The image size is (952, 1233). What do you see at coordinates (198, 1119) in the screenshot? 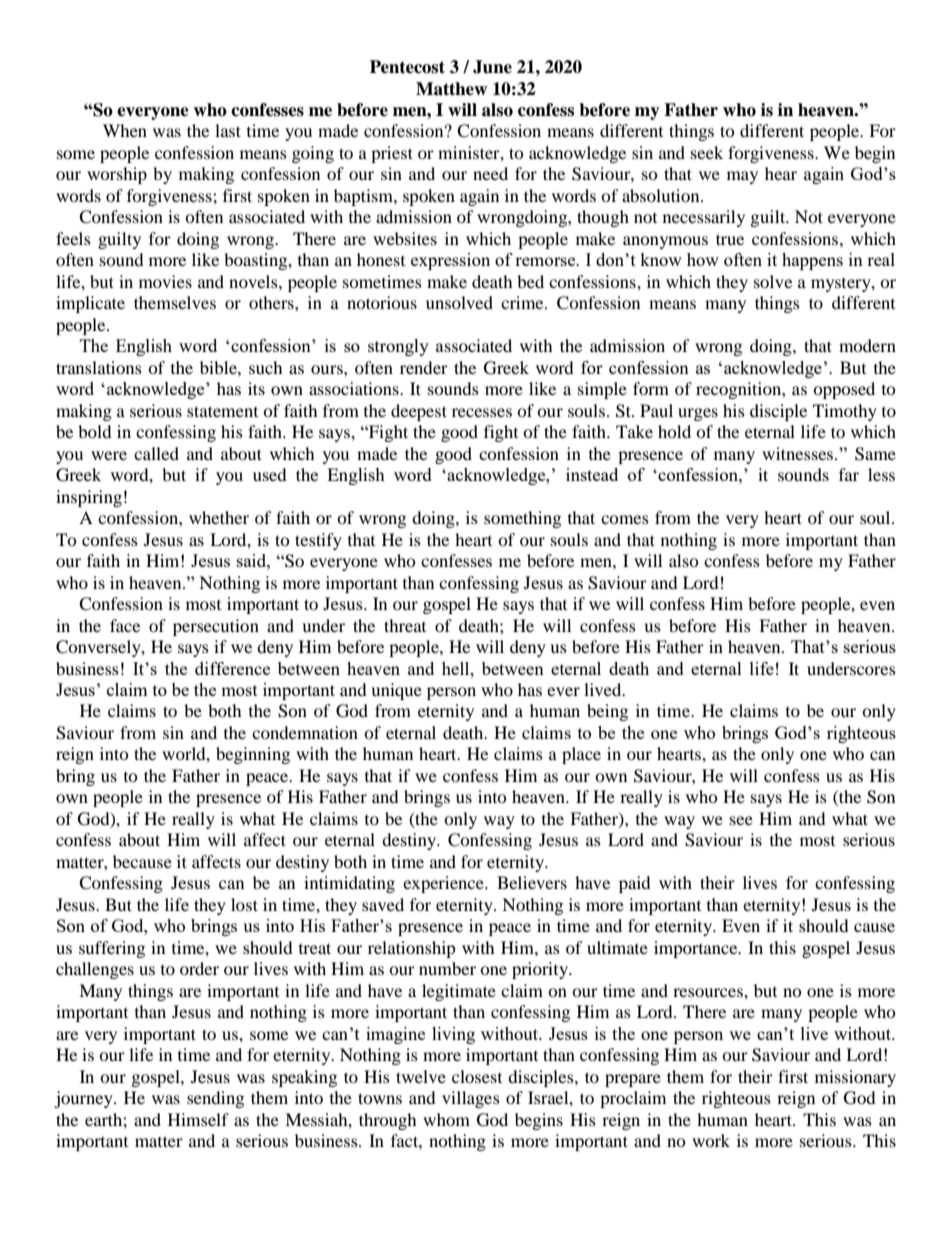
I see `Himself` at bounding box center [198, 1119].
